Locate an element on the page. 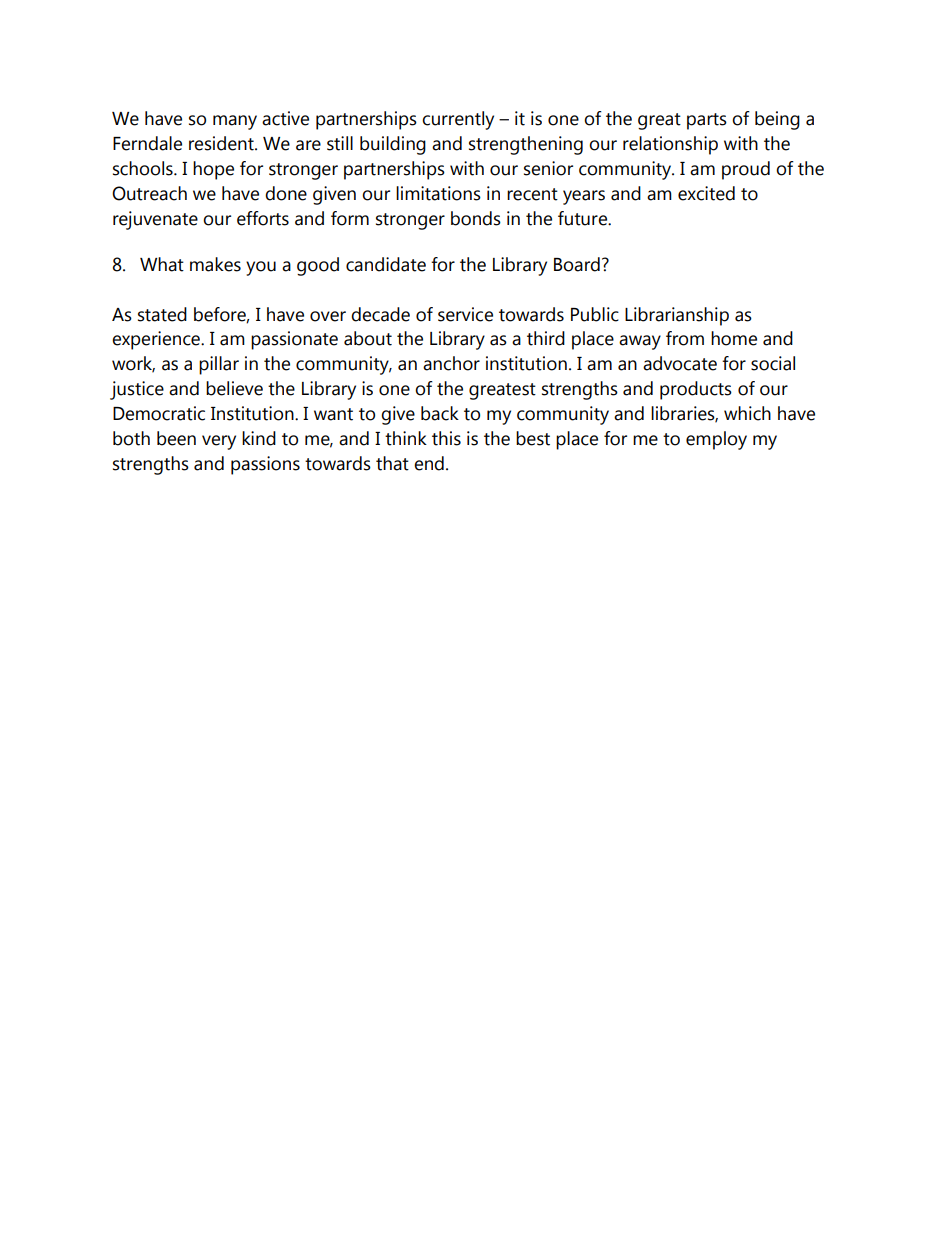 Image resolution: width=952 pixels, height=1233 pixels. makes is located at coordinates (215, 264).
